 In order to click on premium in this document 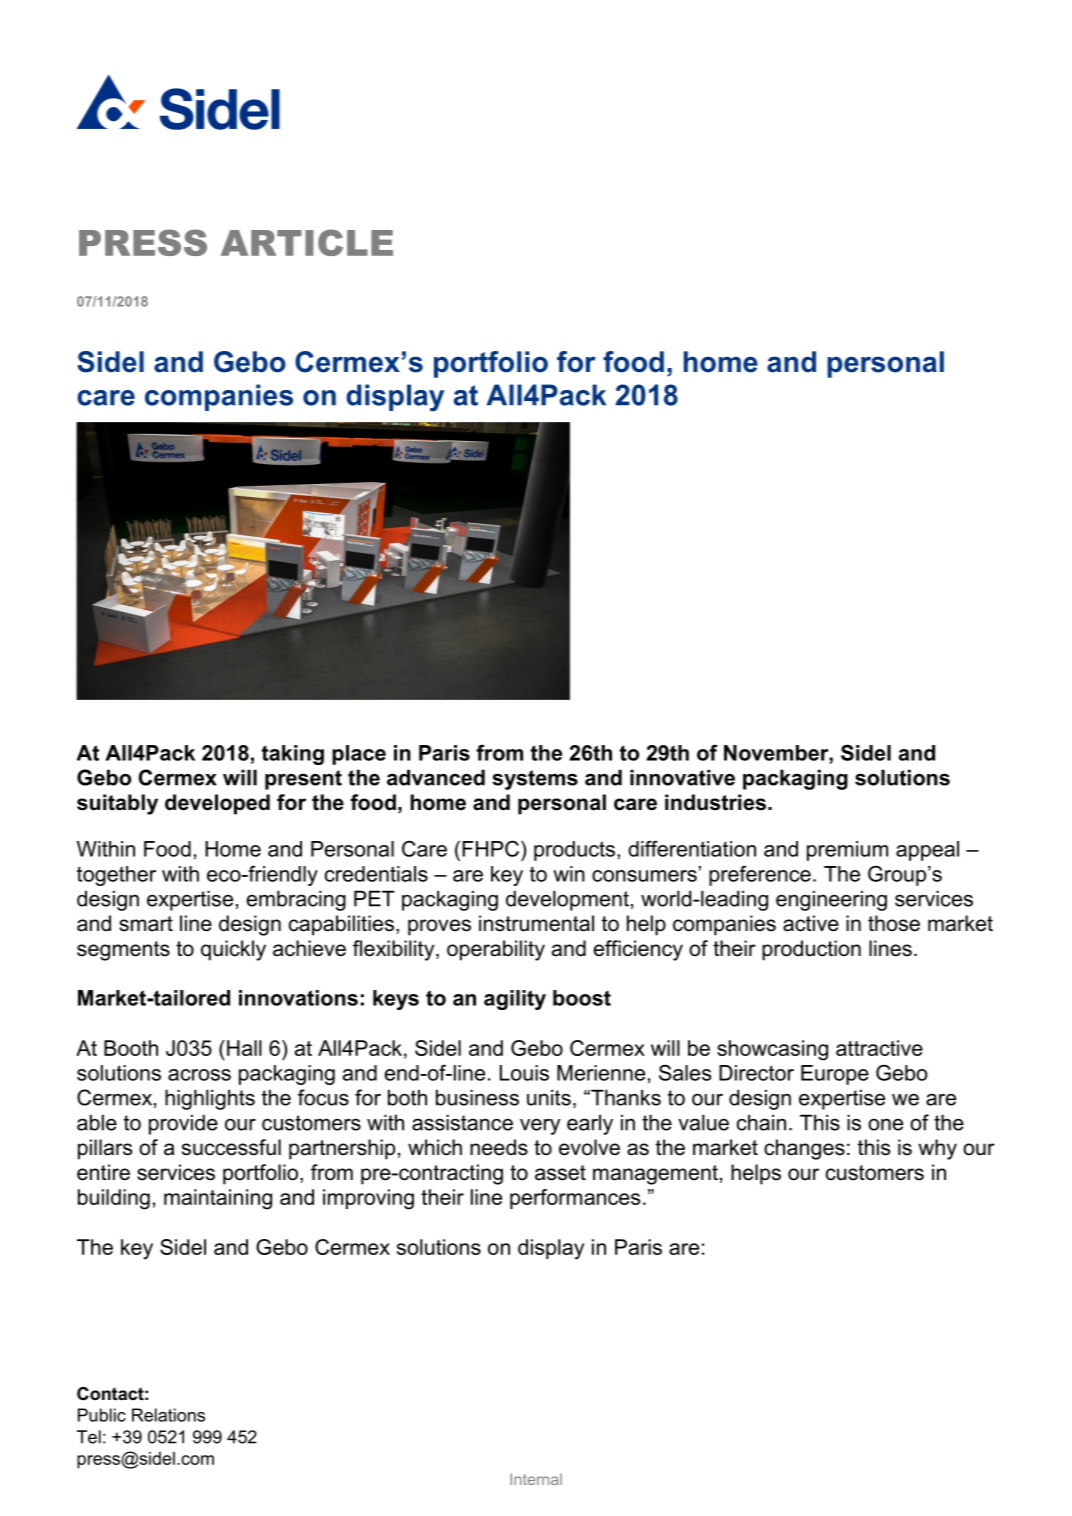, I will do `click(847, 851)`.
